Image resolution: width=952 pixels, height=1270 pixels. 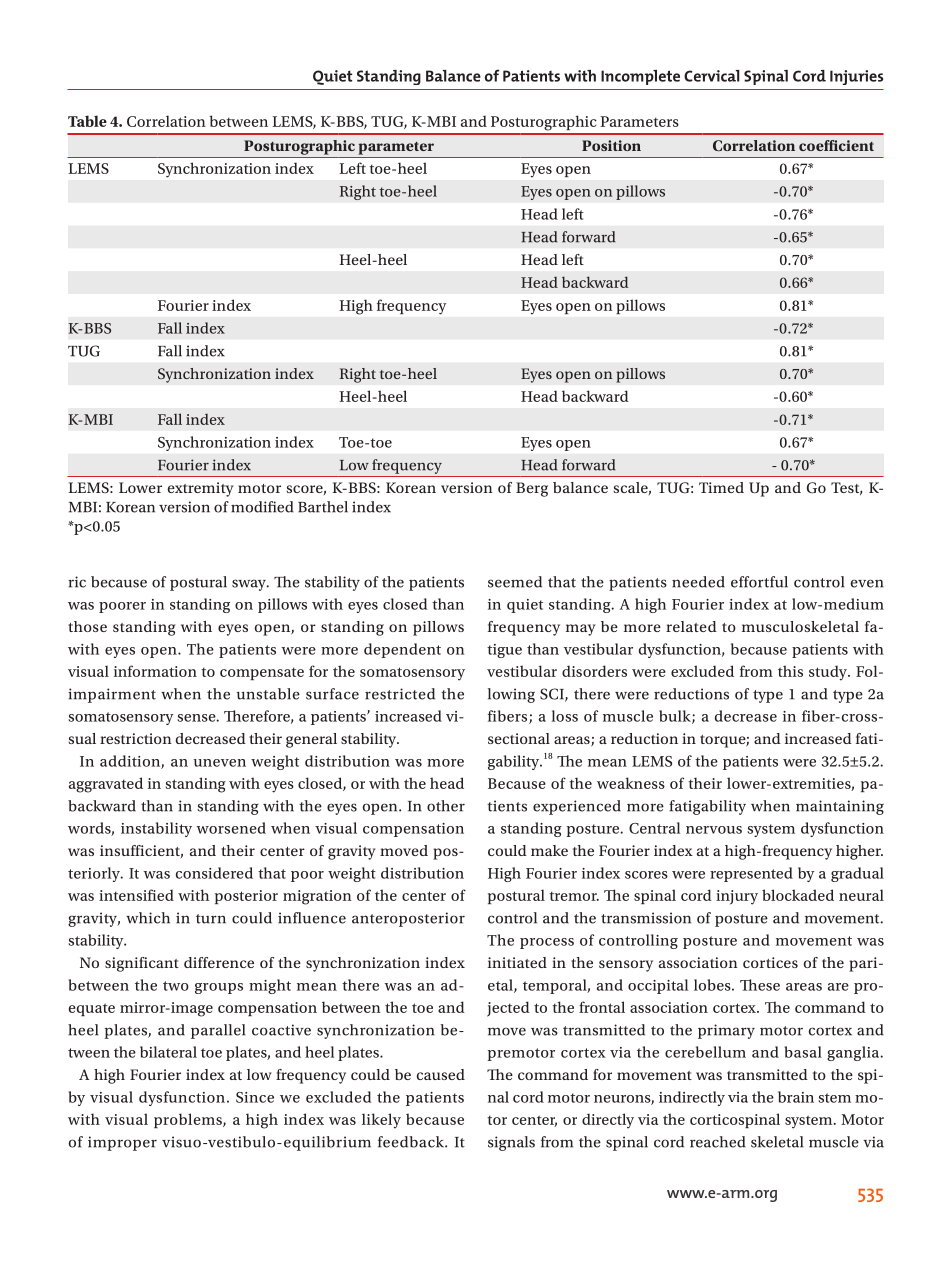 I want to click on seemed, so click(x=515, y=582).
